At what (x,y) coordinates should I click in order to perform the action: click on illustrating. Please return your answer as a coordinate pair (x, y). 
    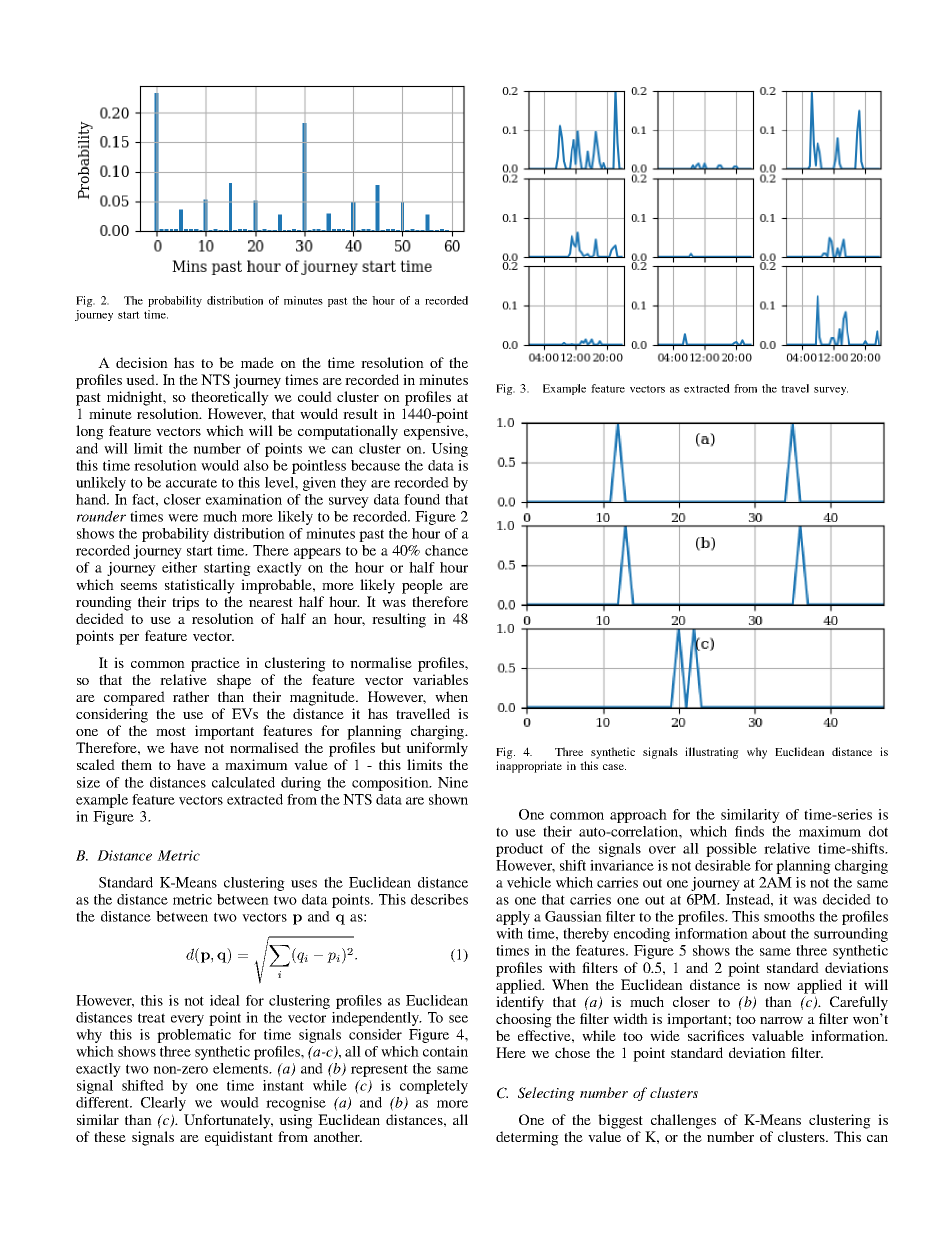
    Looking at the image, I should click on (712, 753).
